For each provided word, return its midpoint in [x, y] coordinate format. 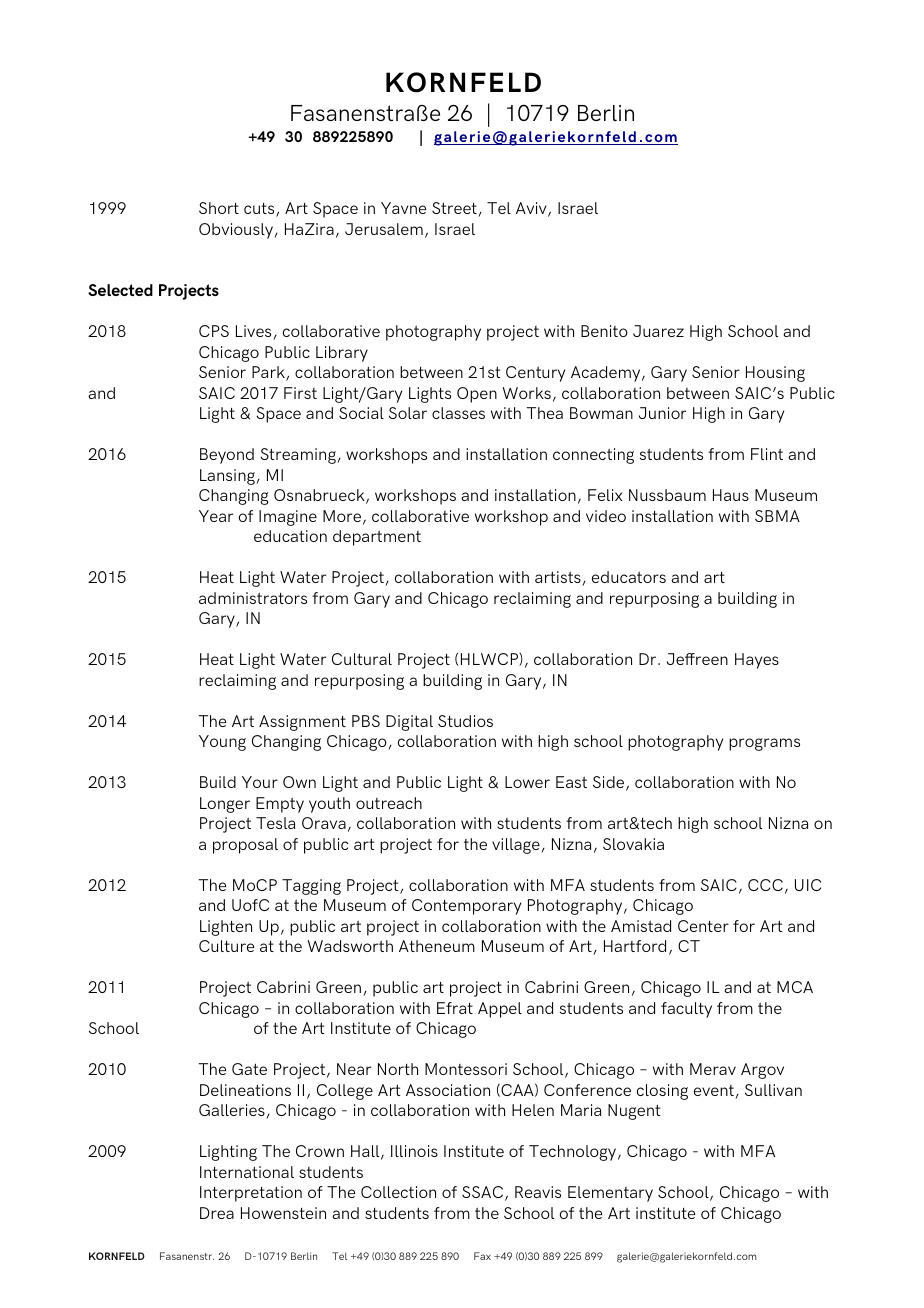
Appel [500, 1010]
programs [764, 744]
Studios [465, 721]
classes [458, 413]
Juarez [658, 331]
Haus [731, 495]
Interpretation [251, 1194]
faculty [686, 1010]
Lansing [228, 477]
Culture [226, 946]
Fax [482, 1256]
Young [222, 743]
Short [219, 208]
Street [455, 209]
